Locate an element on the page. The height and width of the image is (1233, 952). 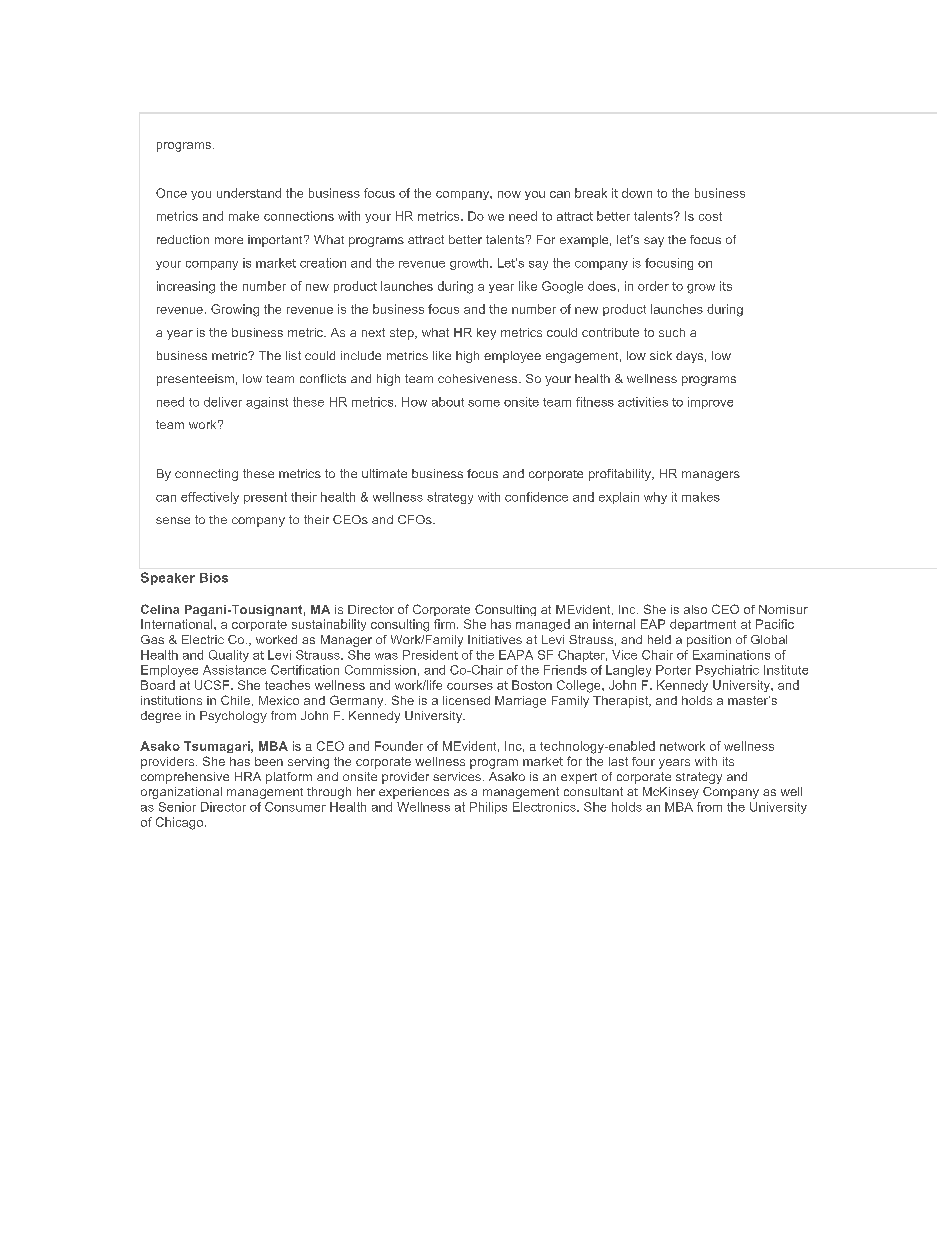
understand is located at coordinates (249, 193).
